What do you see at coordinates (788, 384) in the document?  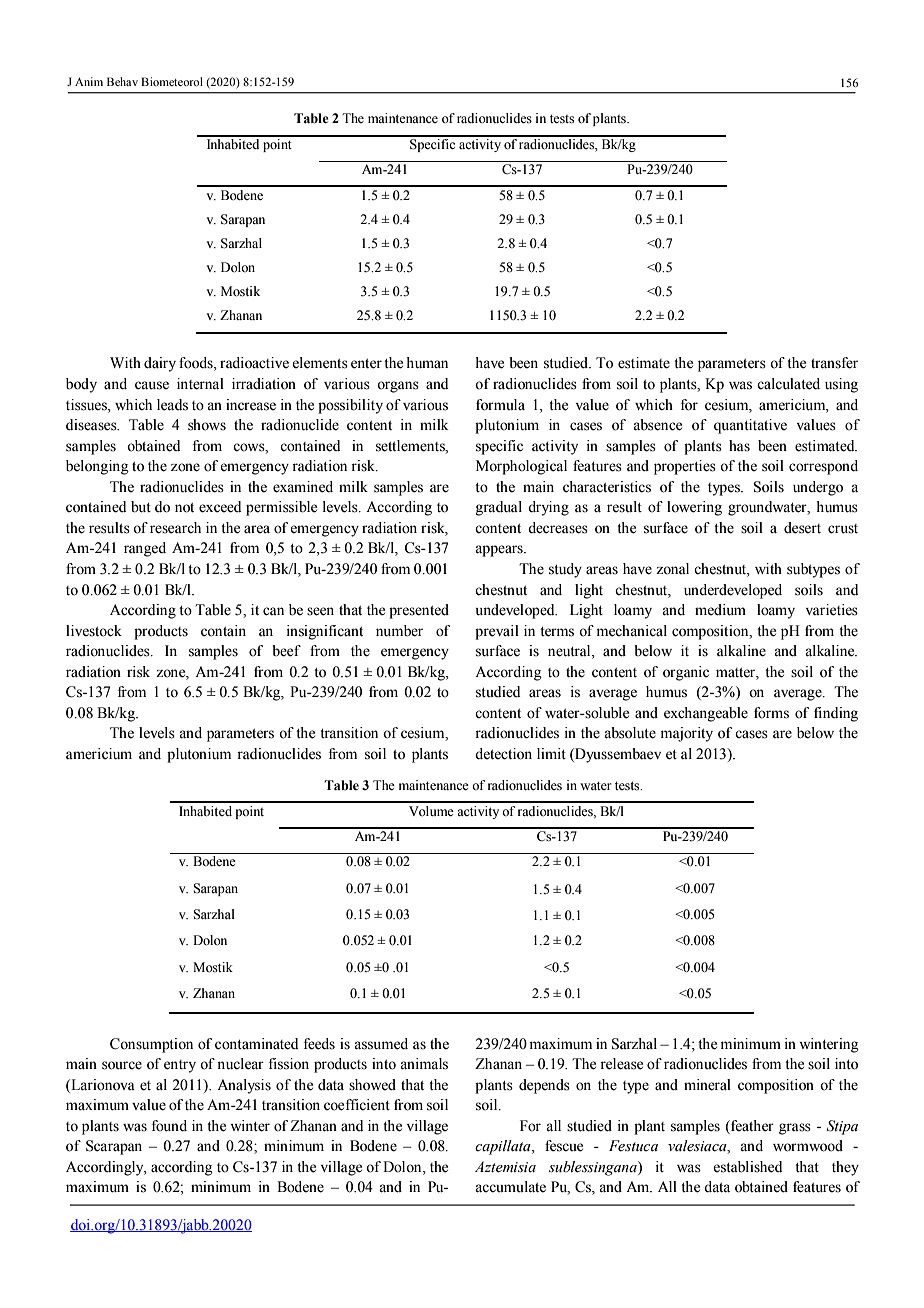 I see `calculated` at bounding box center [788, 384].
